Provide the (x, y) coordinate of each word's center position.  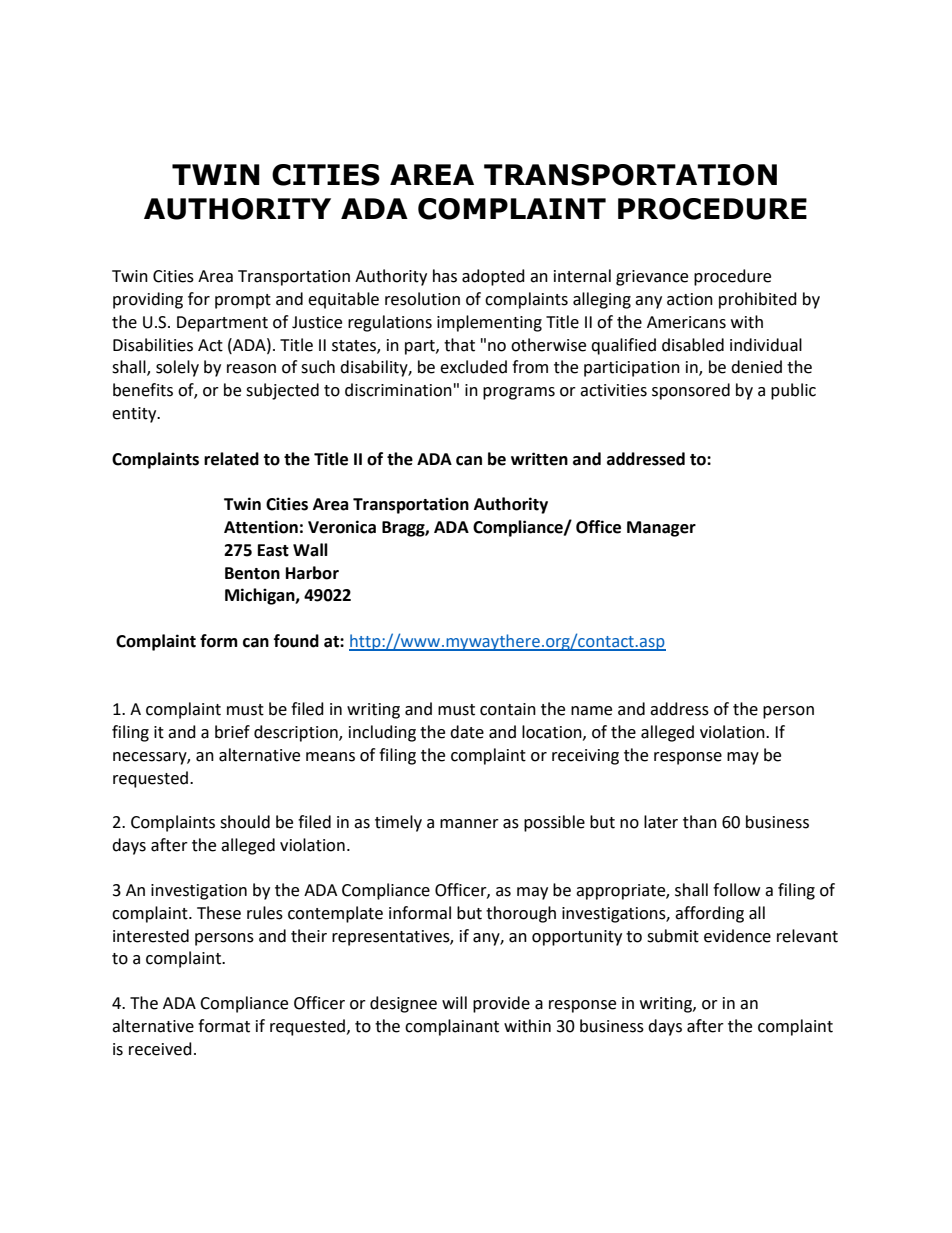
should (245, 822)
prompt (243, 301)
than (700, 822)
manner (469, 824)
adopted (493, 277)
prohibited (758, 300)
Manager (661, 529)
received (160, 1049)
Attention (261, 527)
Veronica (342, 527)
